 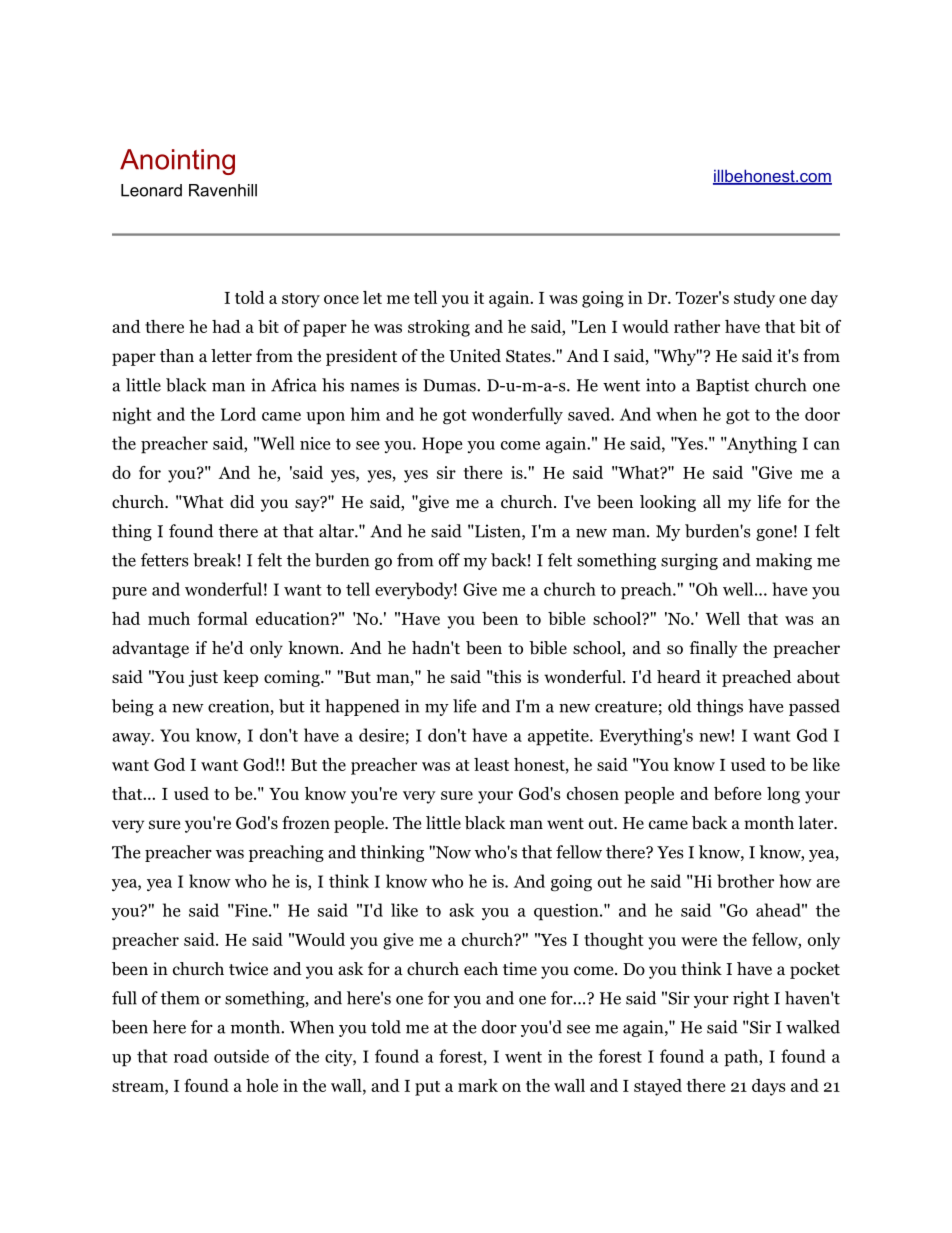 I want to click on off, so click(x=449, y=560).
